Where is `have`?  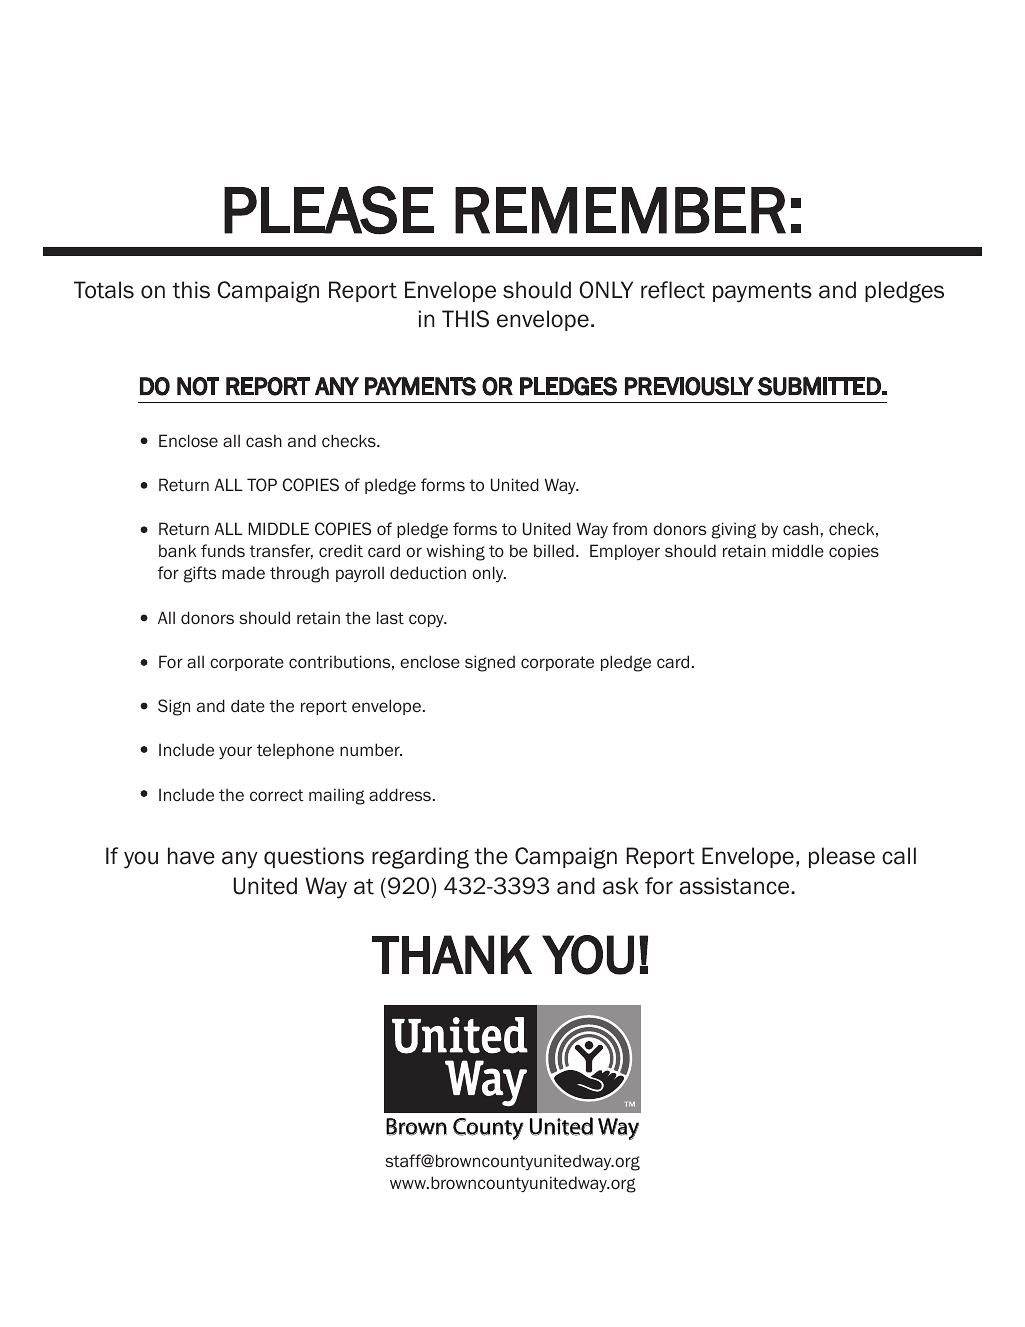 have is located at coordinates (191, 856).
